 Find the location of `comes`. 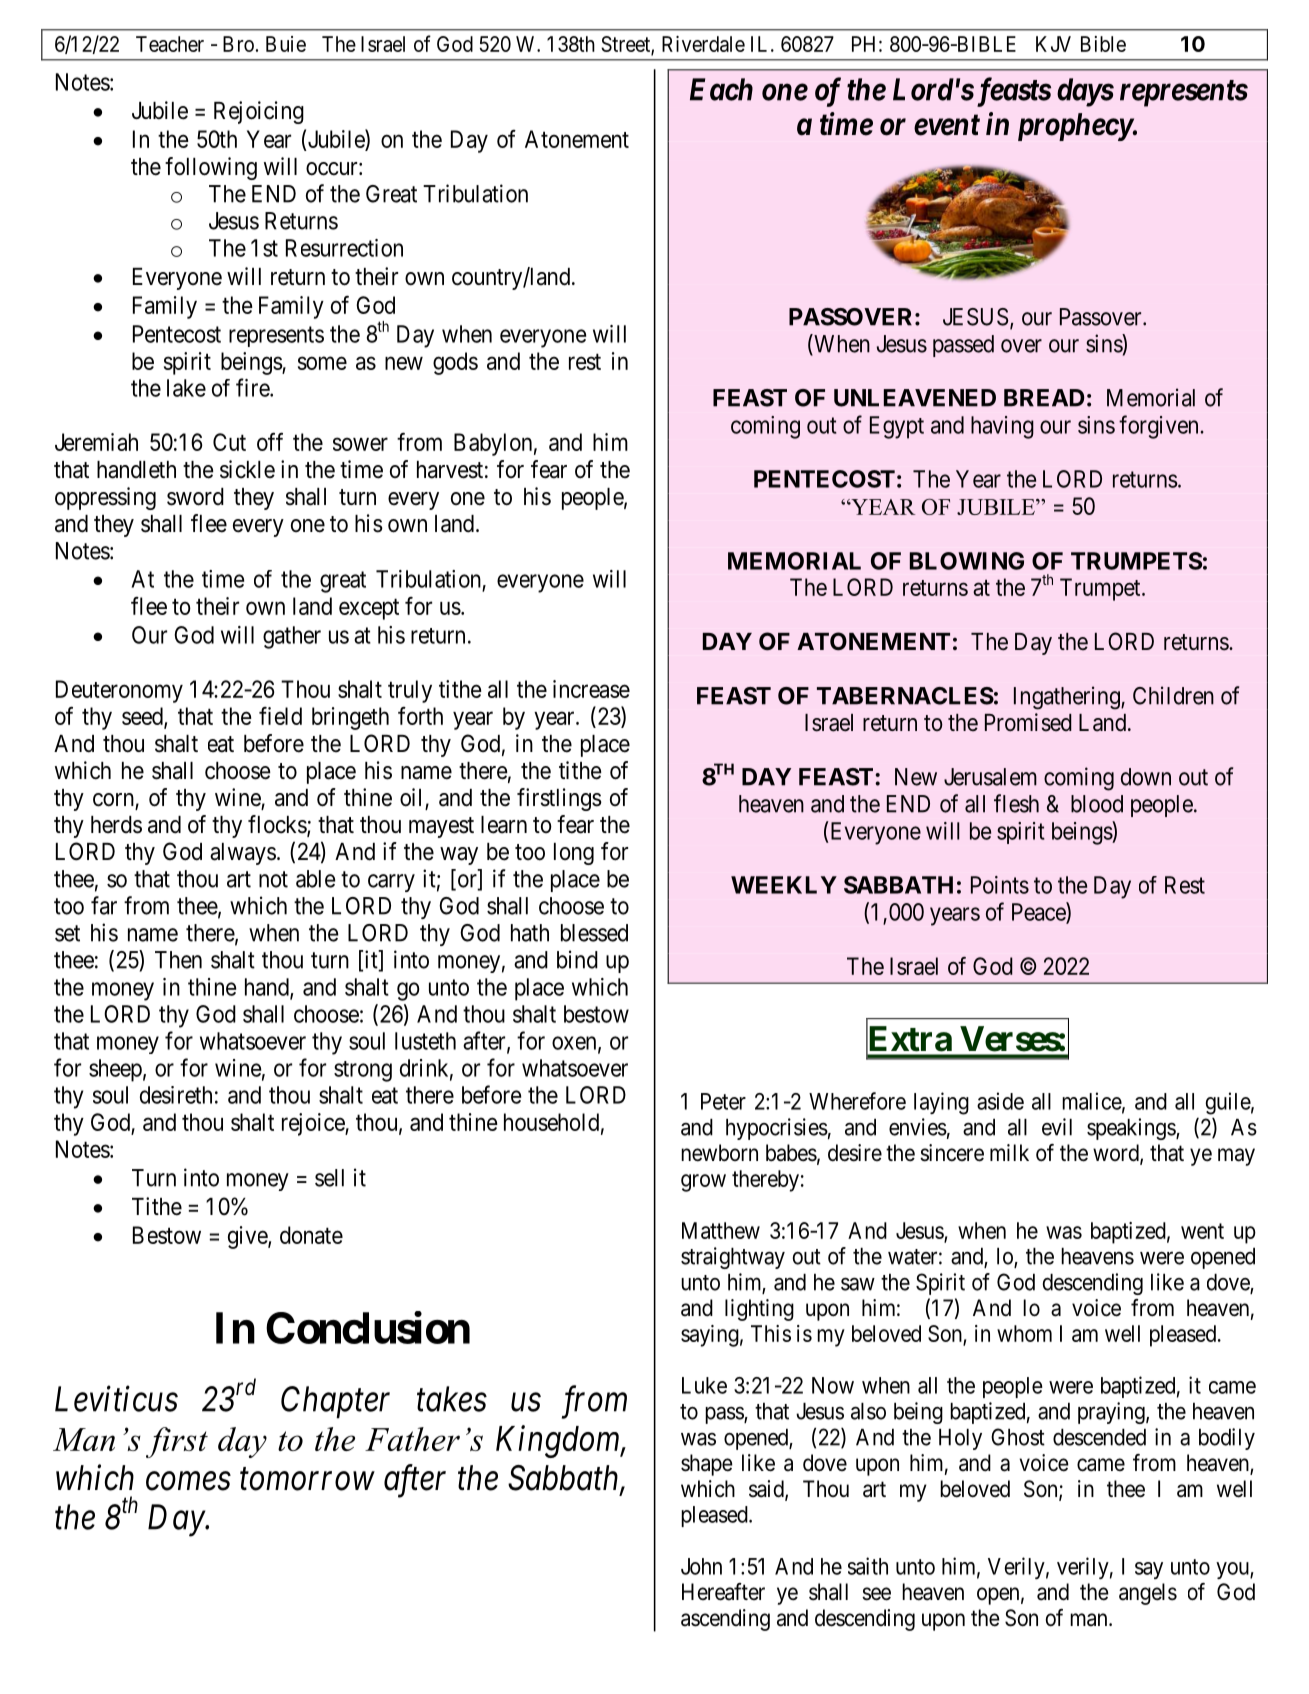

comes is located at coordinates (188, 1481).
